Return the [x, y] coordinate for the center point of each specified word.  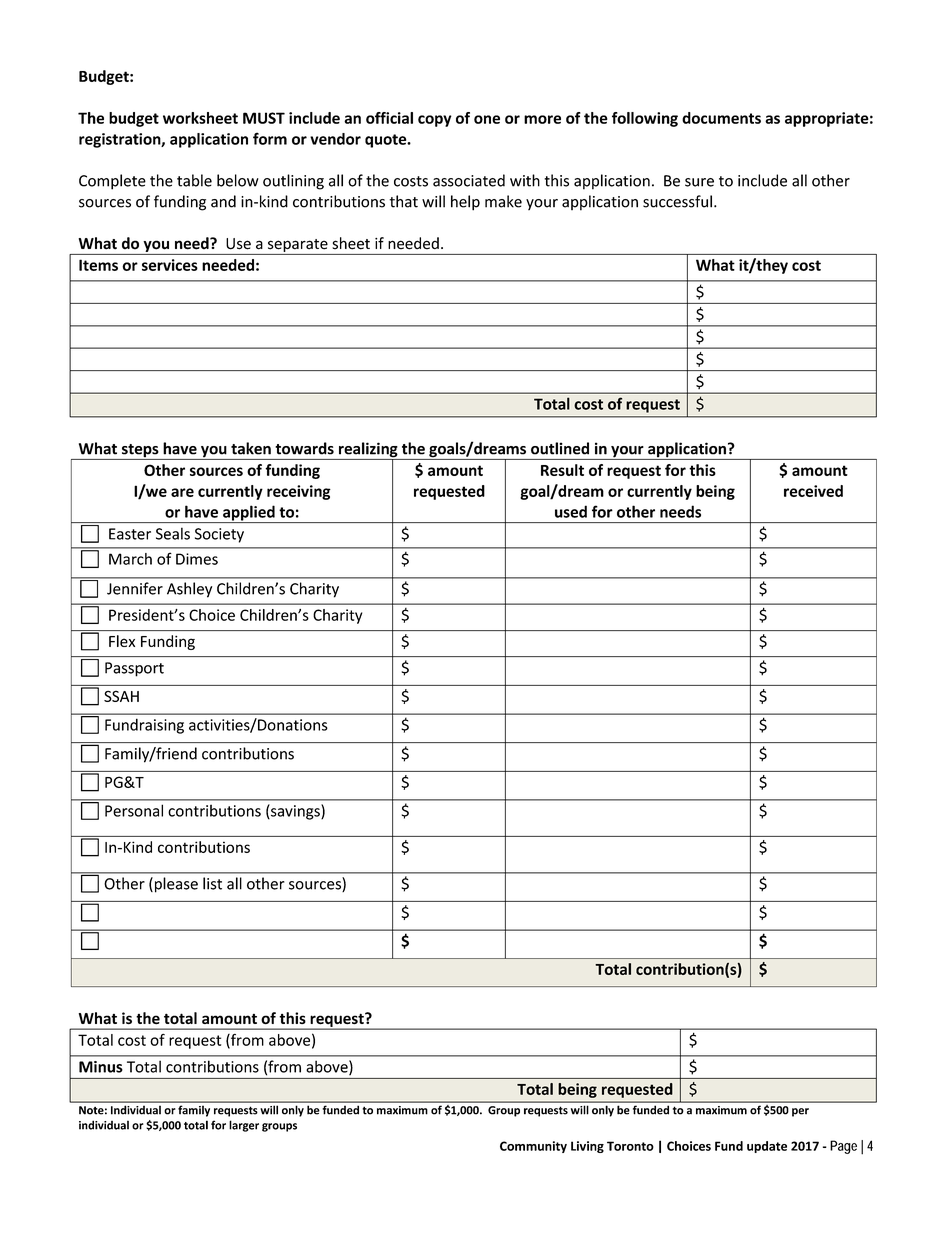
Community [533, 1147]
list [212, 883]
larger [244, 1126]
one [487, 119]
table [194, 180]
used [571, 511]
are [182, 492]
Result [562, 470]
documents [721, 118]
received [813, 491]
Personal [134, 810]
